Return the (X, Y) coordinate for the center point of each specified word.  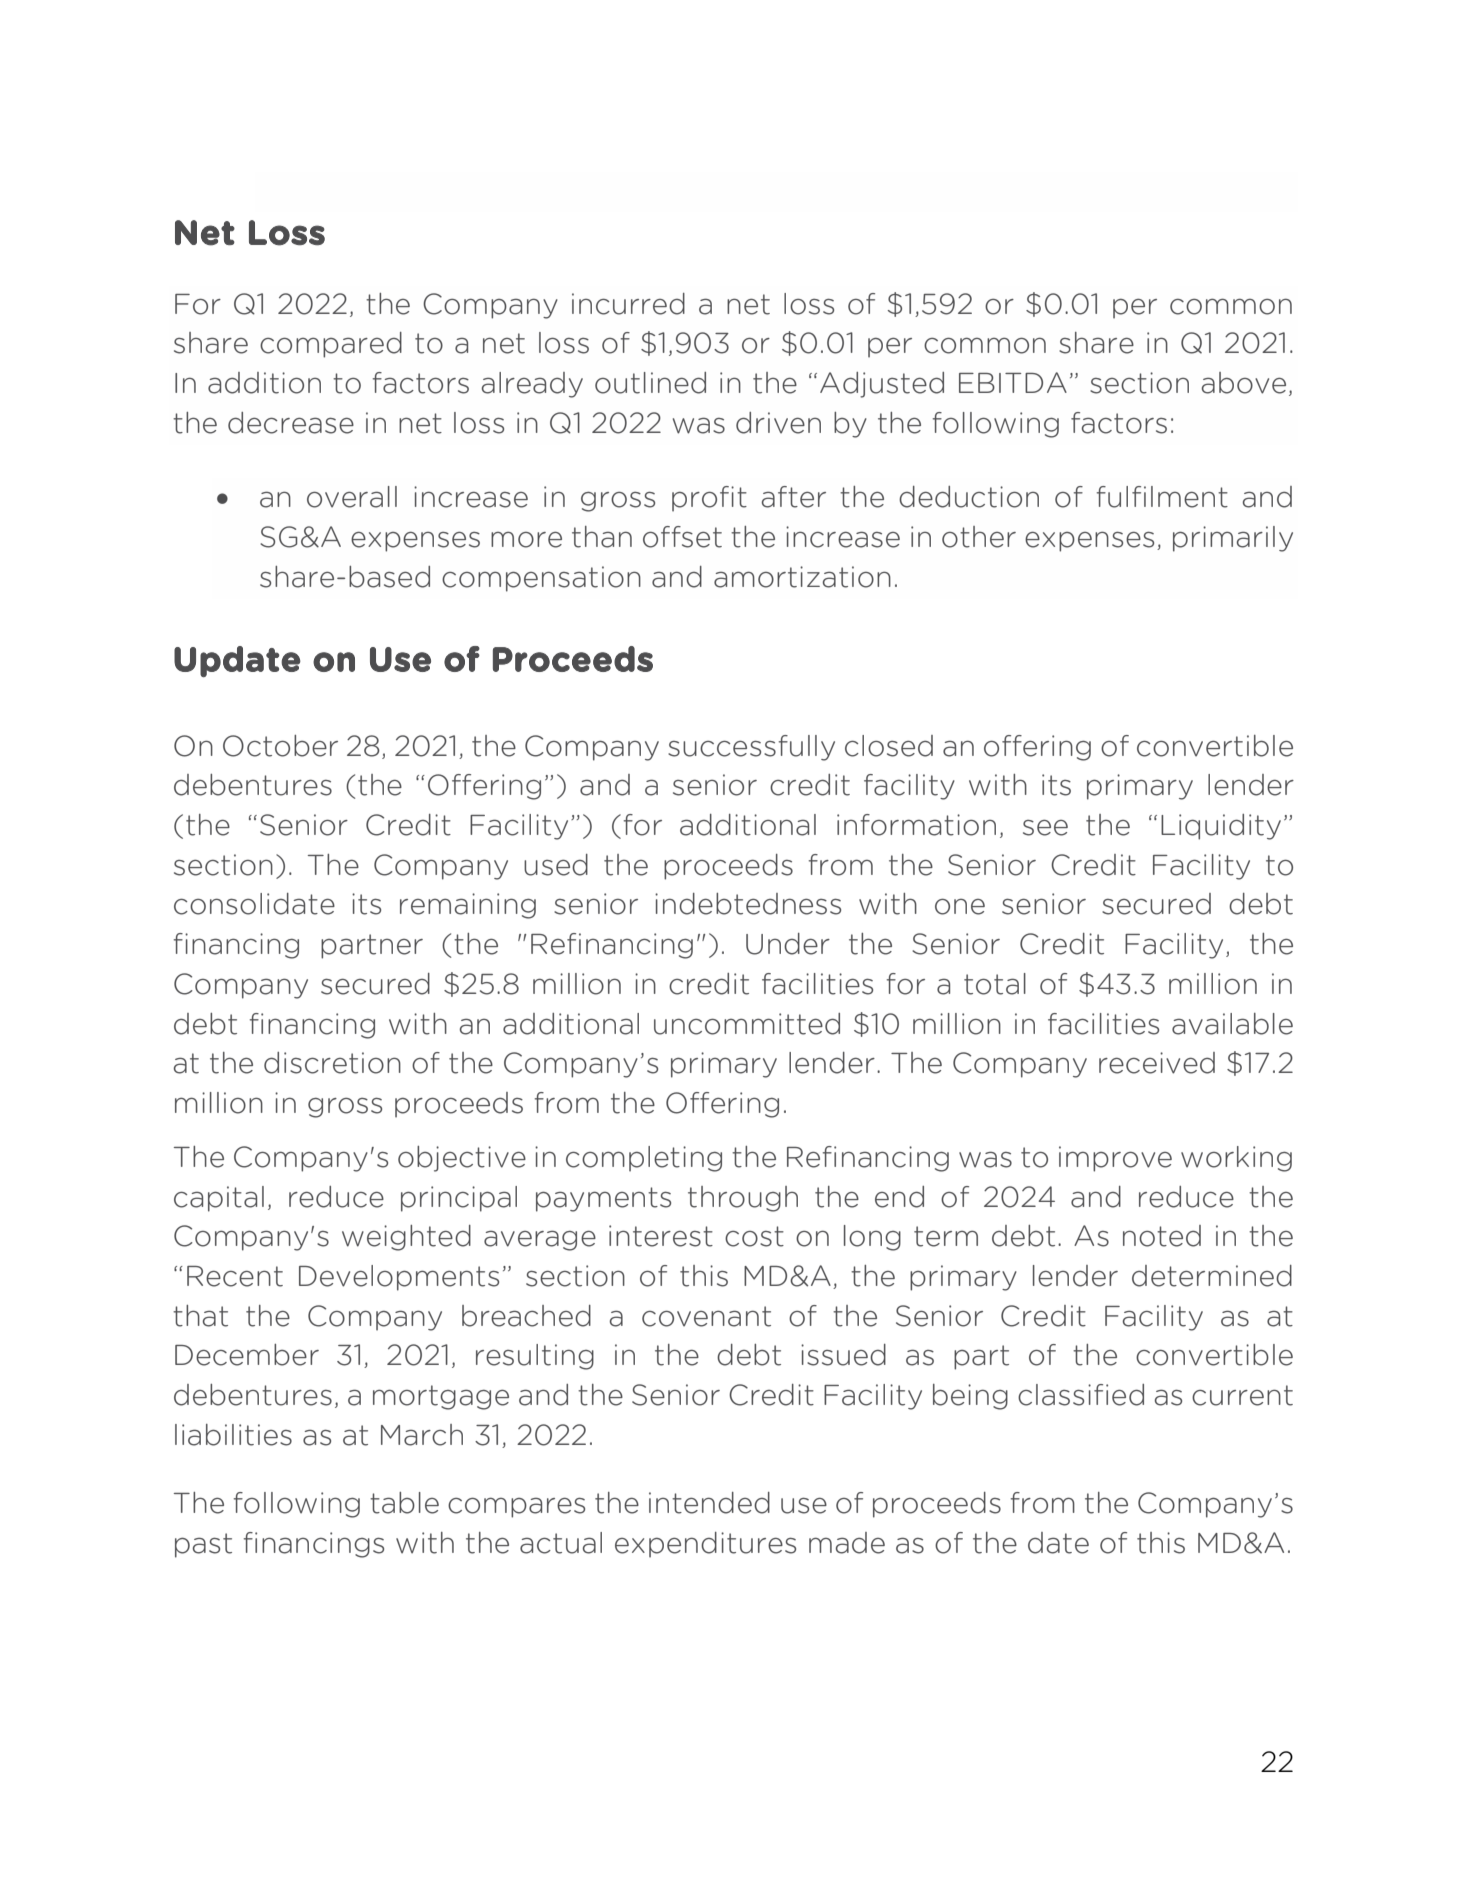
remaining (468, 906)
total (995, 984)
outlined (650, 383)
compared (331, 345)
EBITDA (1013, 382)
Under (788, 944)
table (404, 1503)
